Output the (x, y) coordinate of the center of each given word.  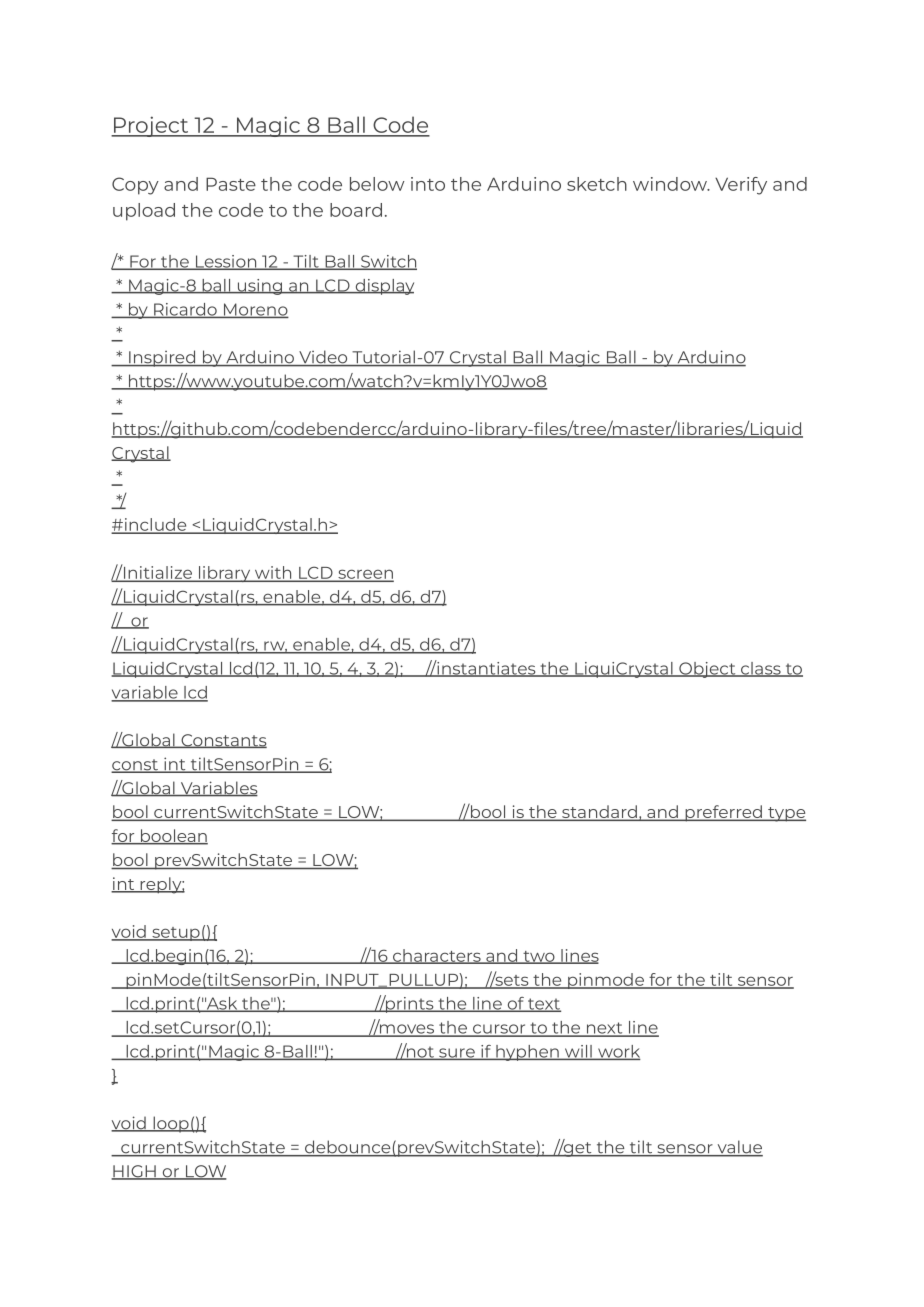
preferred (723, 813)
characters (437, 956)
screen (365, 575)
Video (323, 358)
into (428, 184)
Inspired (162, 358)
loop (171, 1124)
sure (457, 1054)
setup (176, 934)
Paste (231, 184)
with (273, 573)
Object (707, 670)
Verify (741, 186)
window (671, 184)
